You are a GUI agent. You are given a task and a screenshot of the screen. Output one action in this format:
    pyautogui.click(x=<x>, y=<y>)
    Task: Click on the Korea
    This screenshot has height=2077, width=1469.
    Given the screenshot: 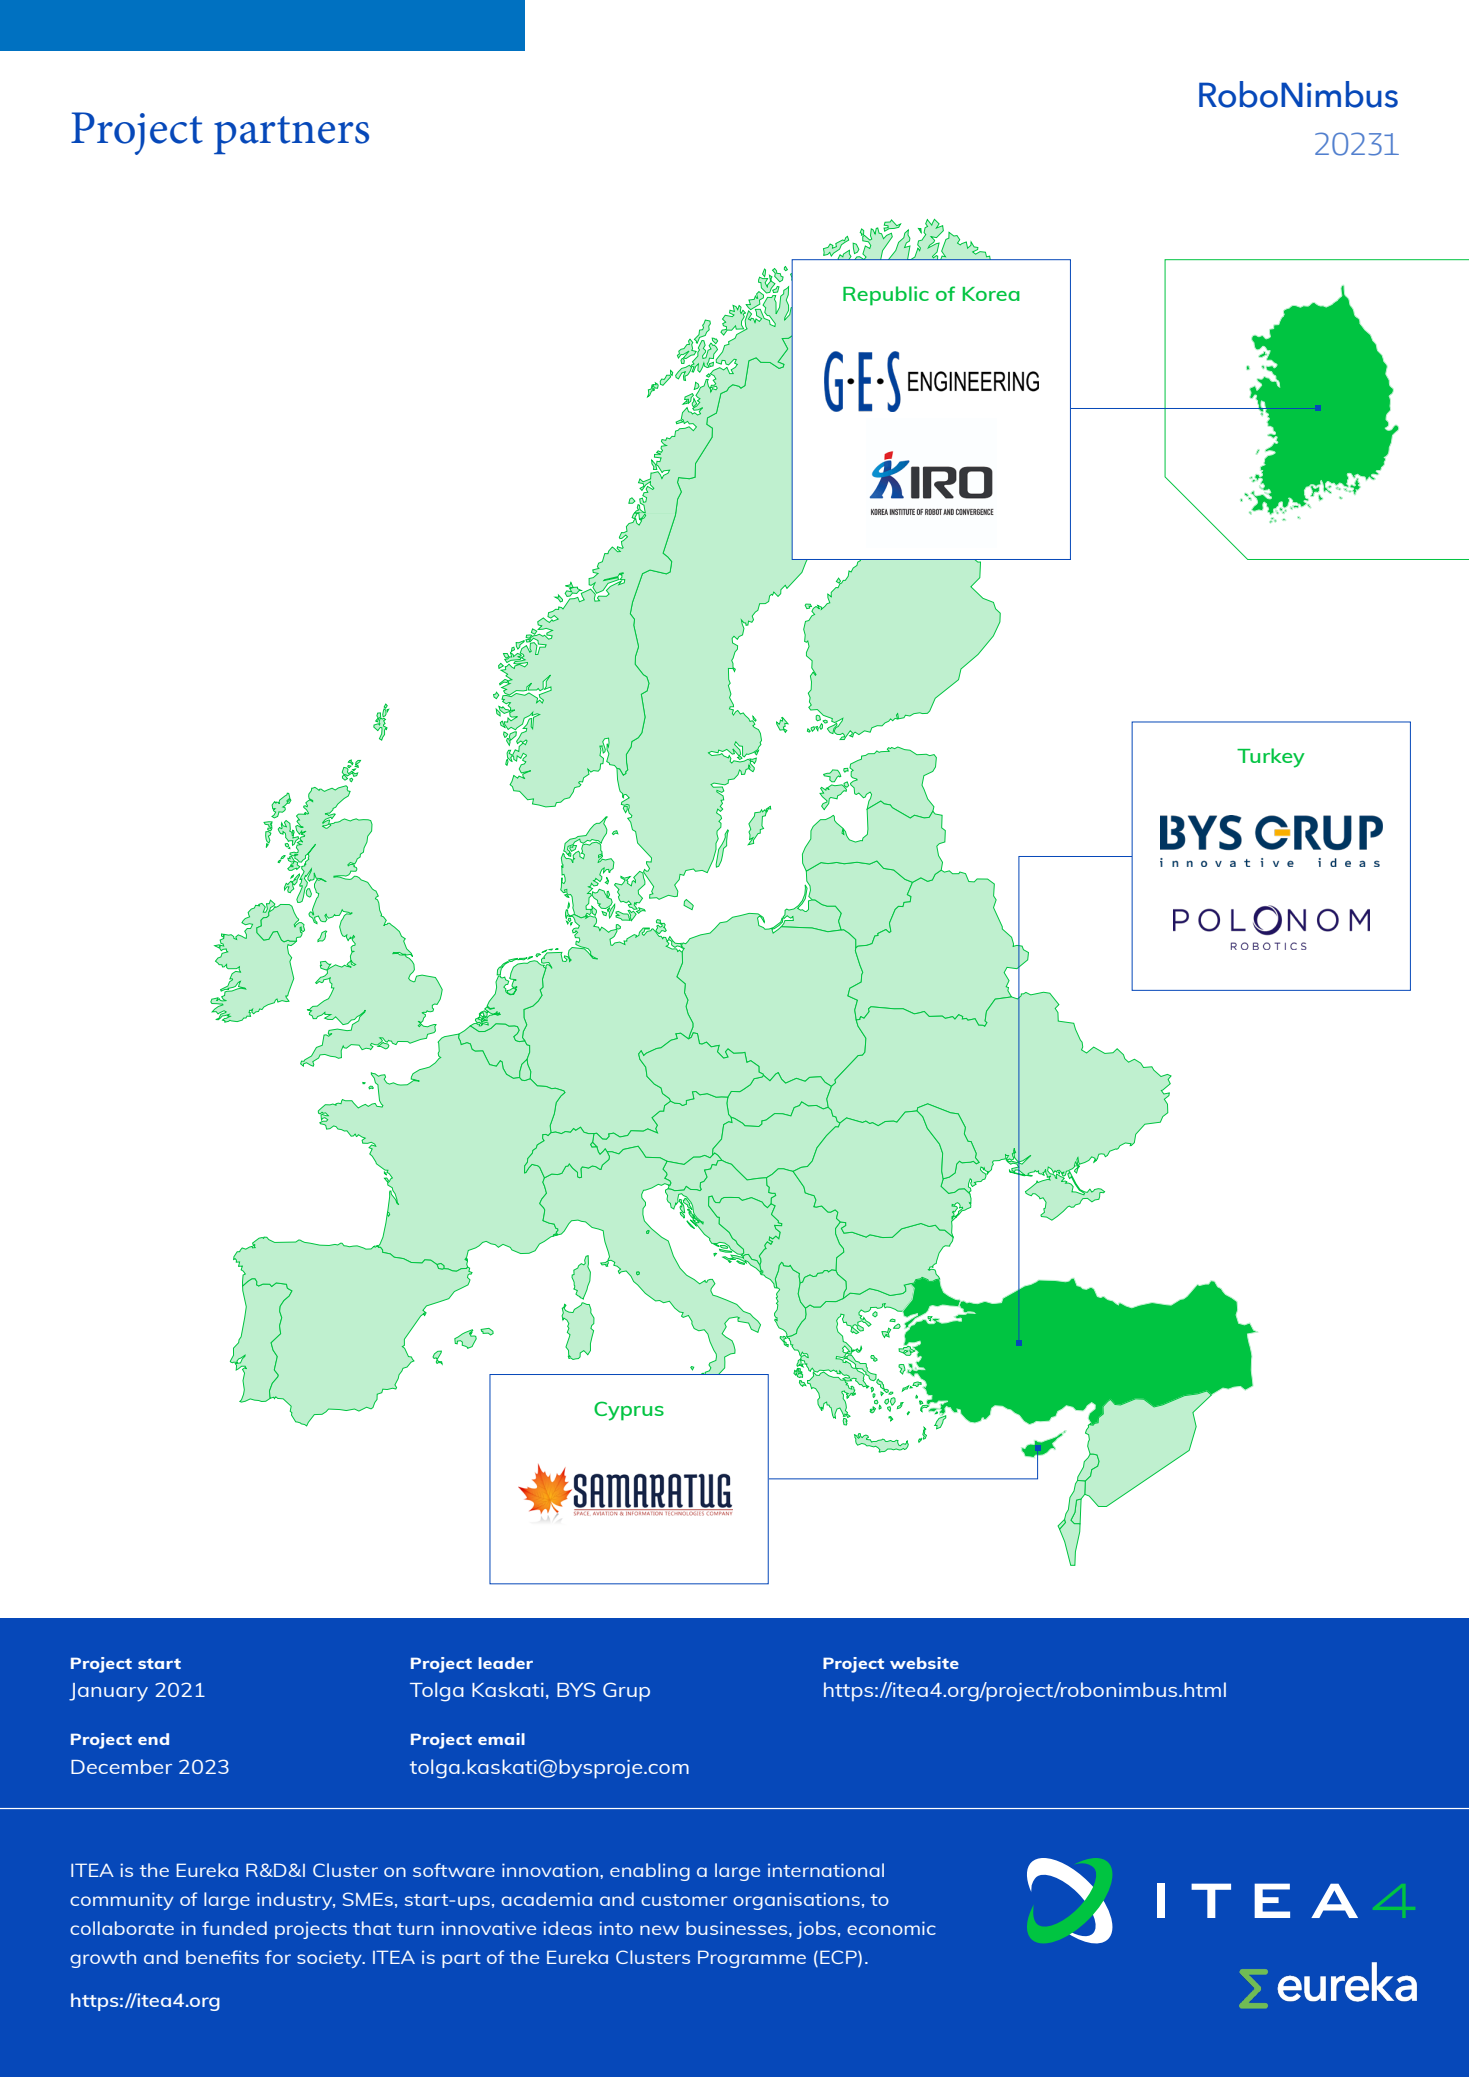 What is the action you would take?
    pyautogui.click(x=991, y=294)
